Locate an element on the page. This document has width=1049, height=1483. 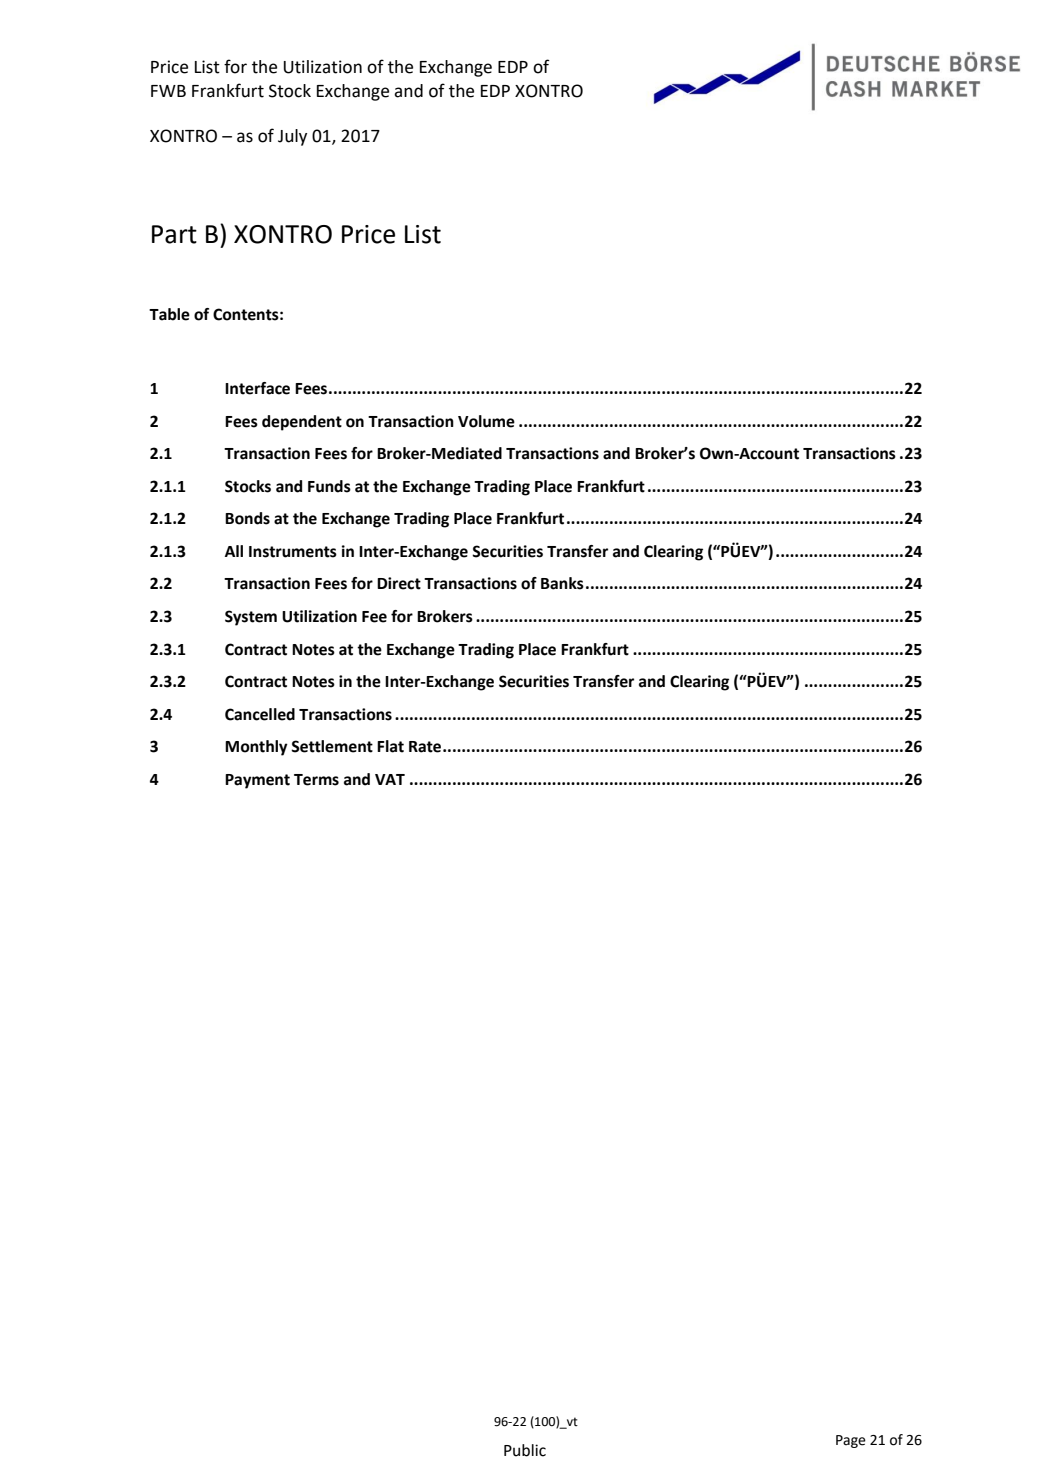
Volume is located at coordinates (486, 421).
